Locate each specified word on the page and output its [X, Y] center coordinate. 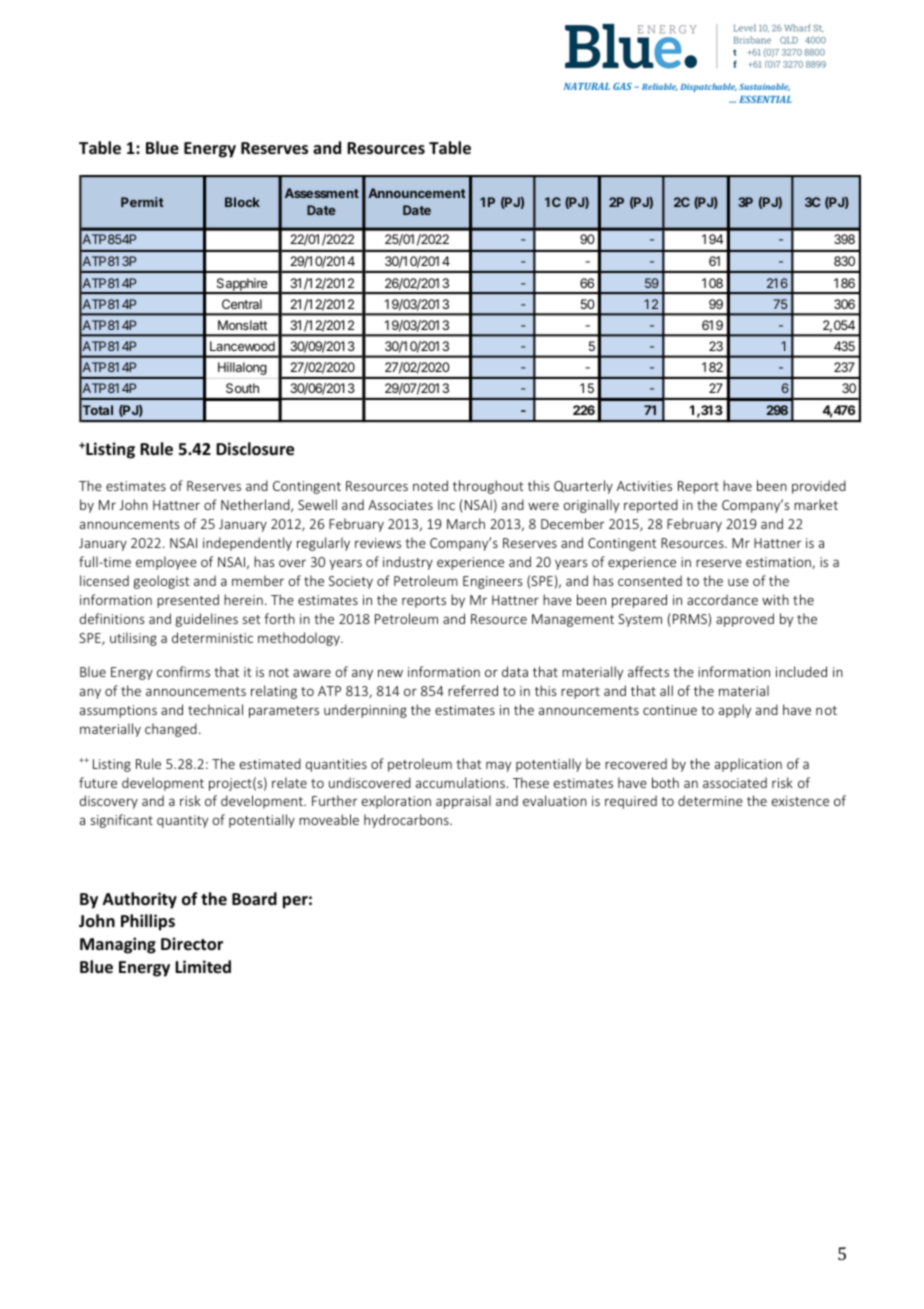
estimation [779, 563]
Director [192, 944]
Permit [142, 202]
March [466, 523]
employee [166, 563]
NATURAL [587, 86]
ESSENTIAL [765, 99]
